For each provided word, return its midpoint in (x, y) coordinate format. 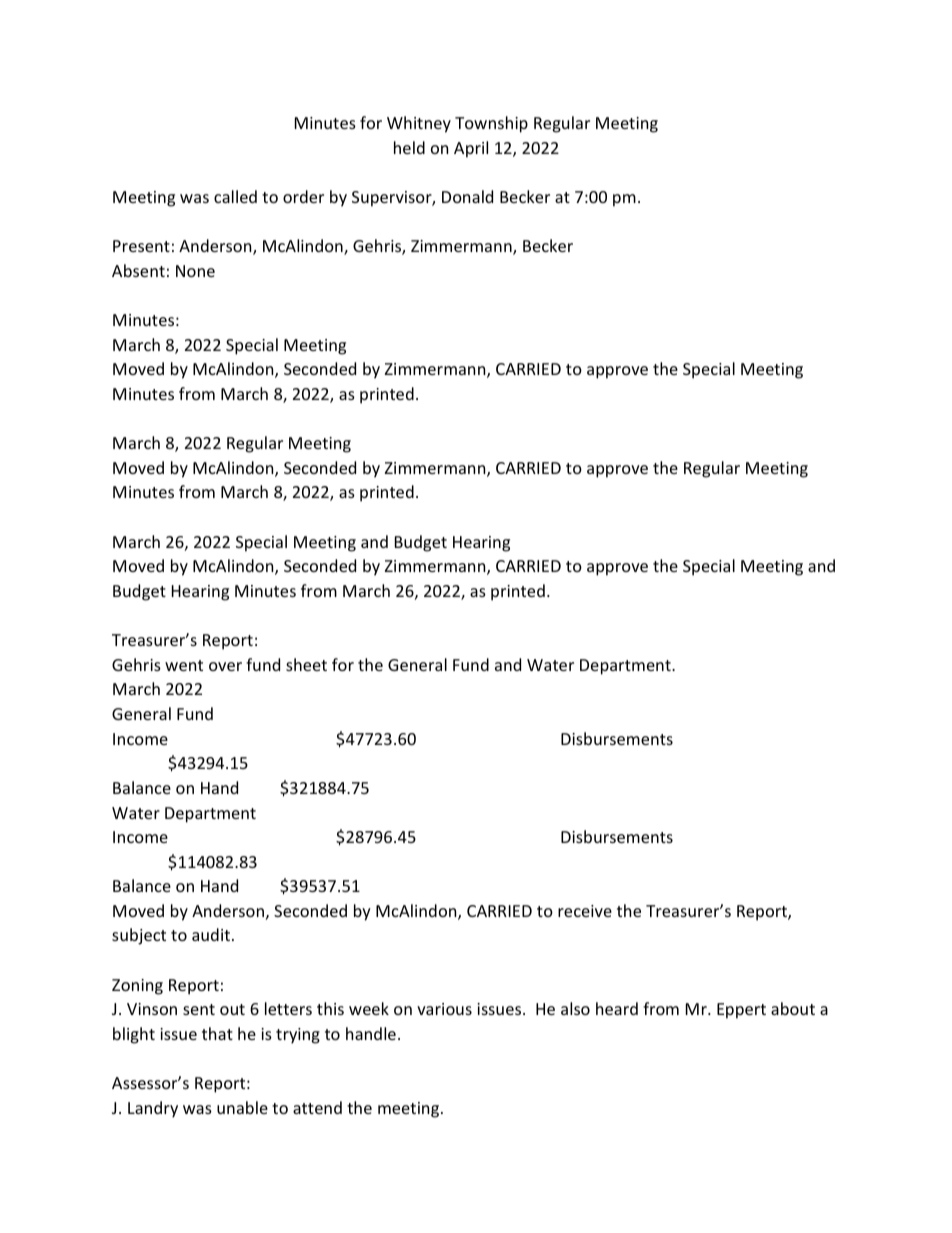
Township (491, 124)
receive (585, 911)
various (444, 1009)
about (793, 1008)
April (471, 149)
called (235, 196)
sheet (306, 664)
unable (242, 1107)
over (225, 666)
